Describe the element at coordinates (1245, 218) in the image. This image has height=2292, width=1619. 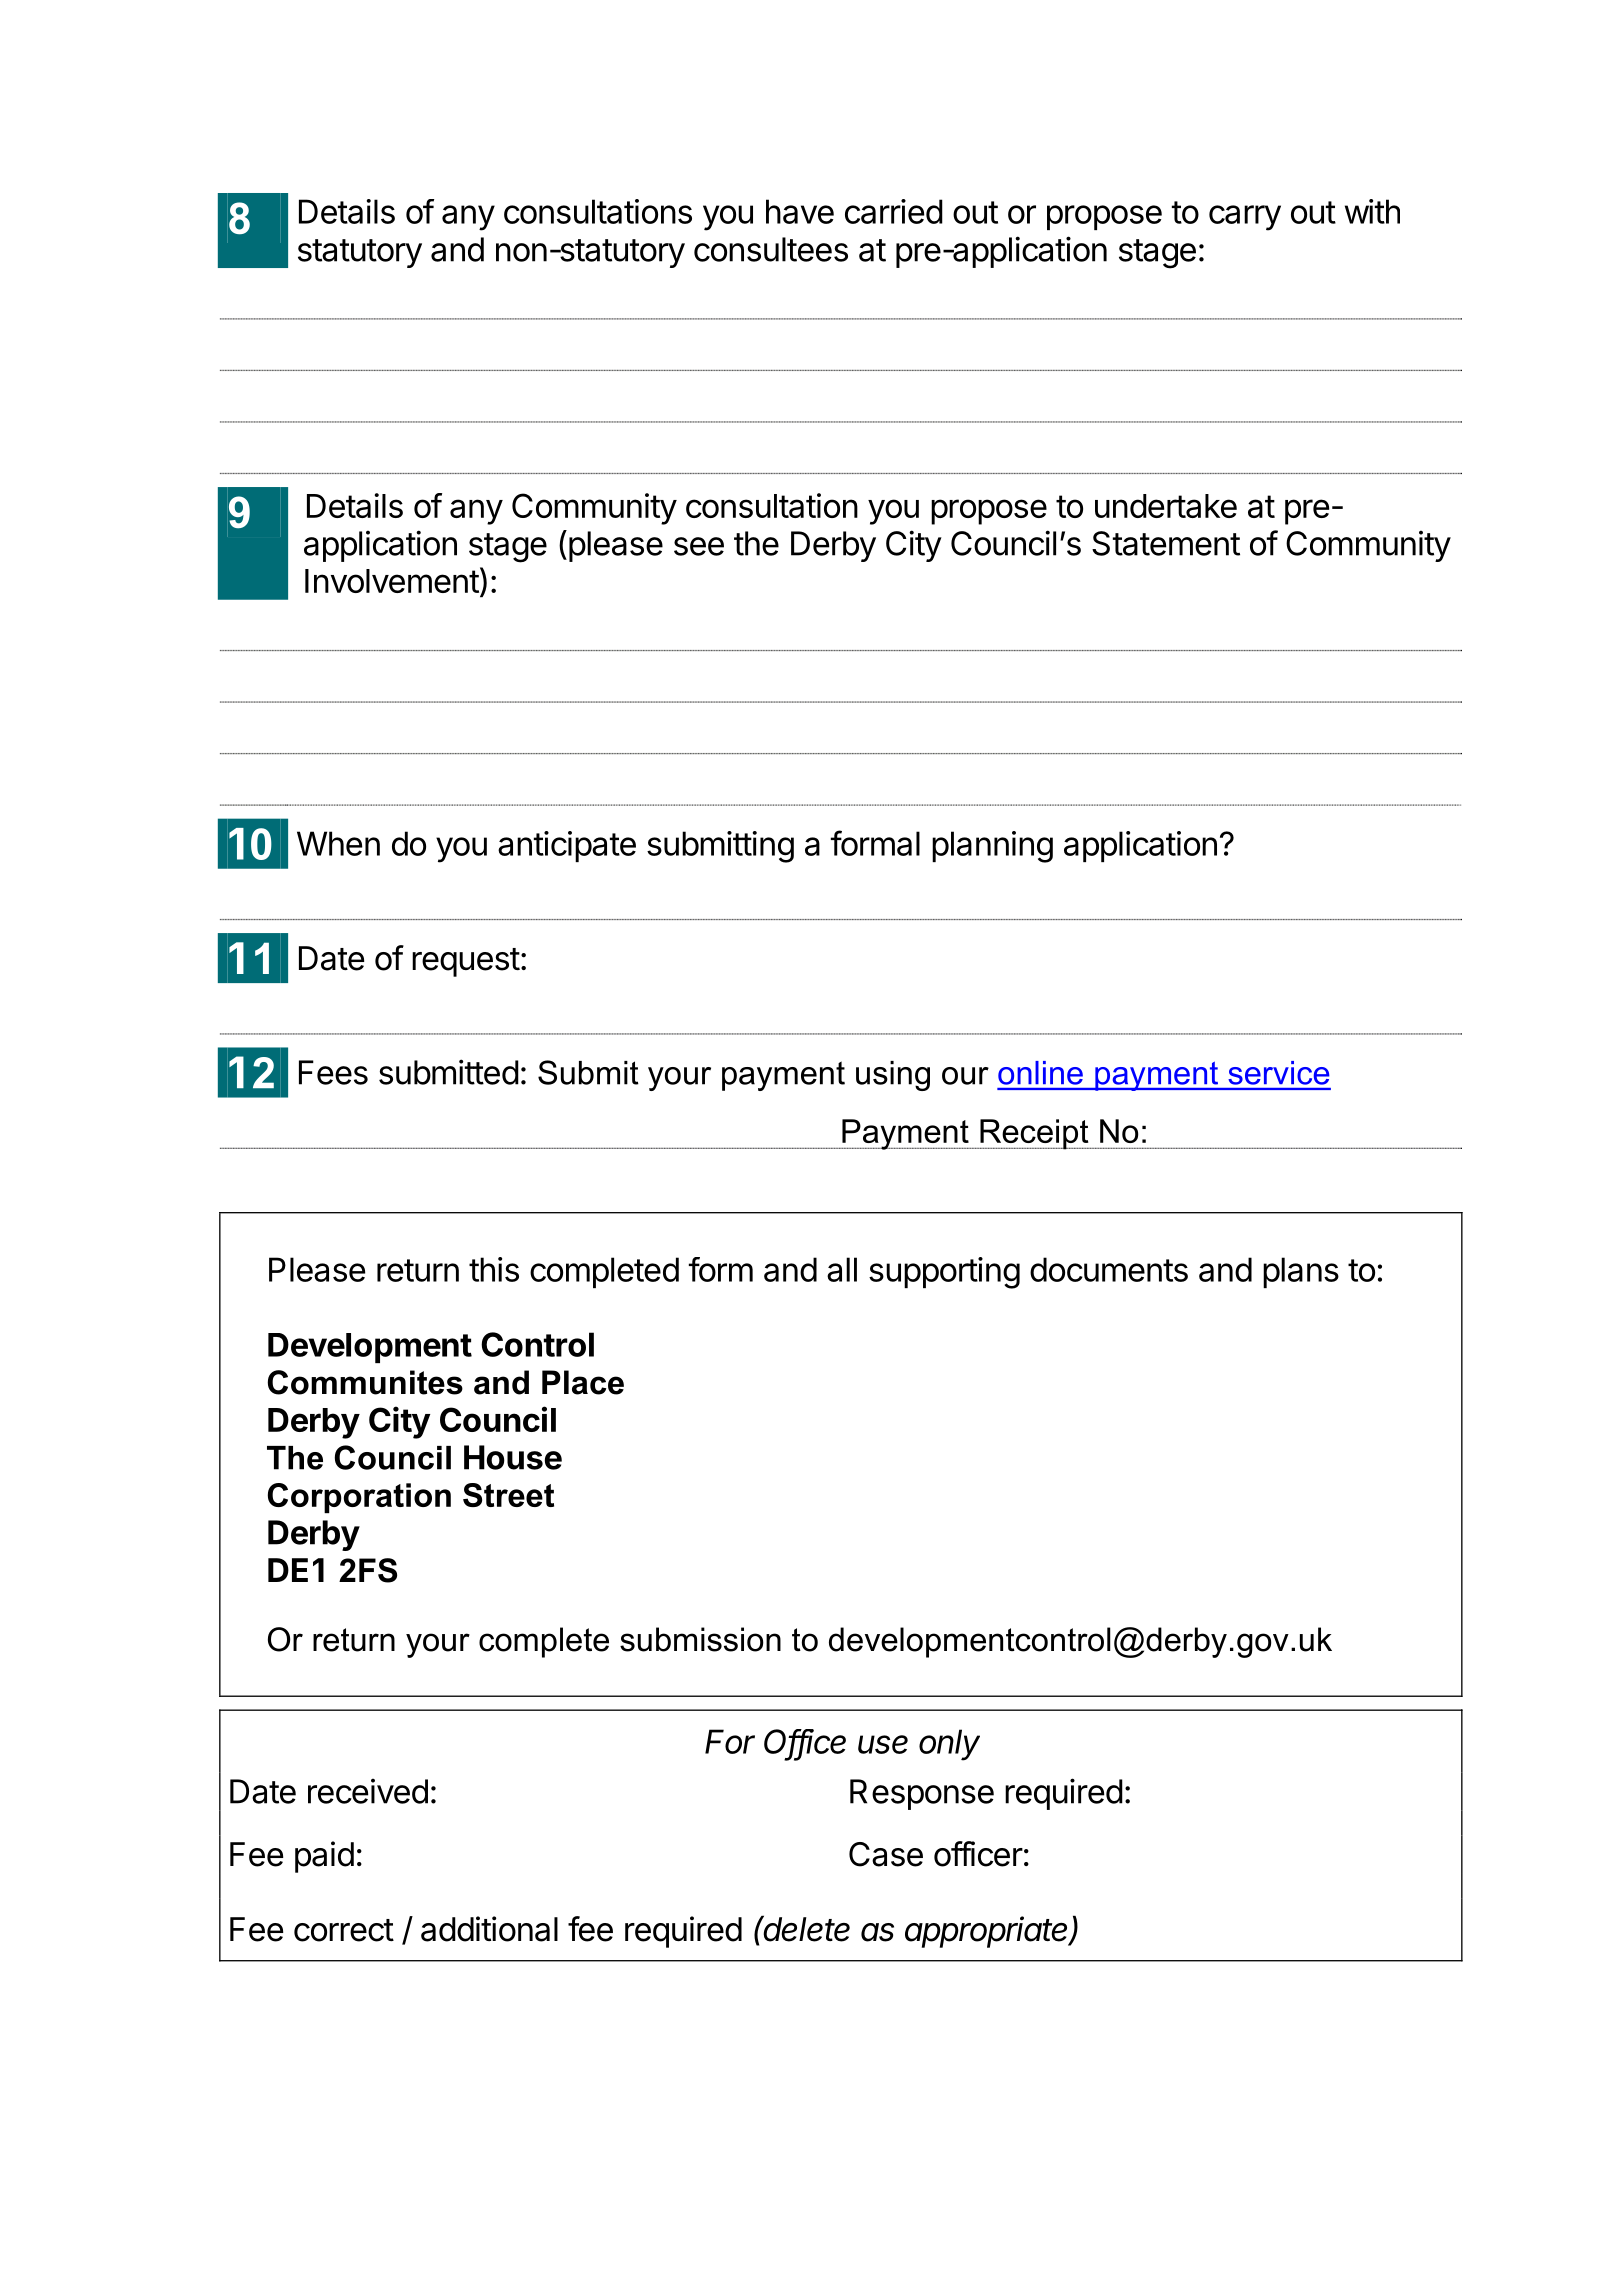
I see `carry` at that location.
